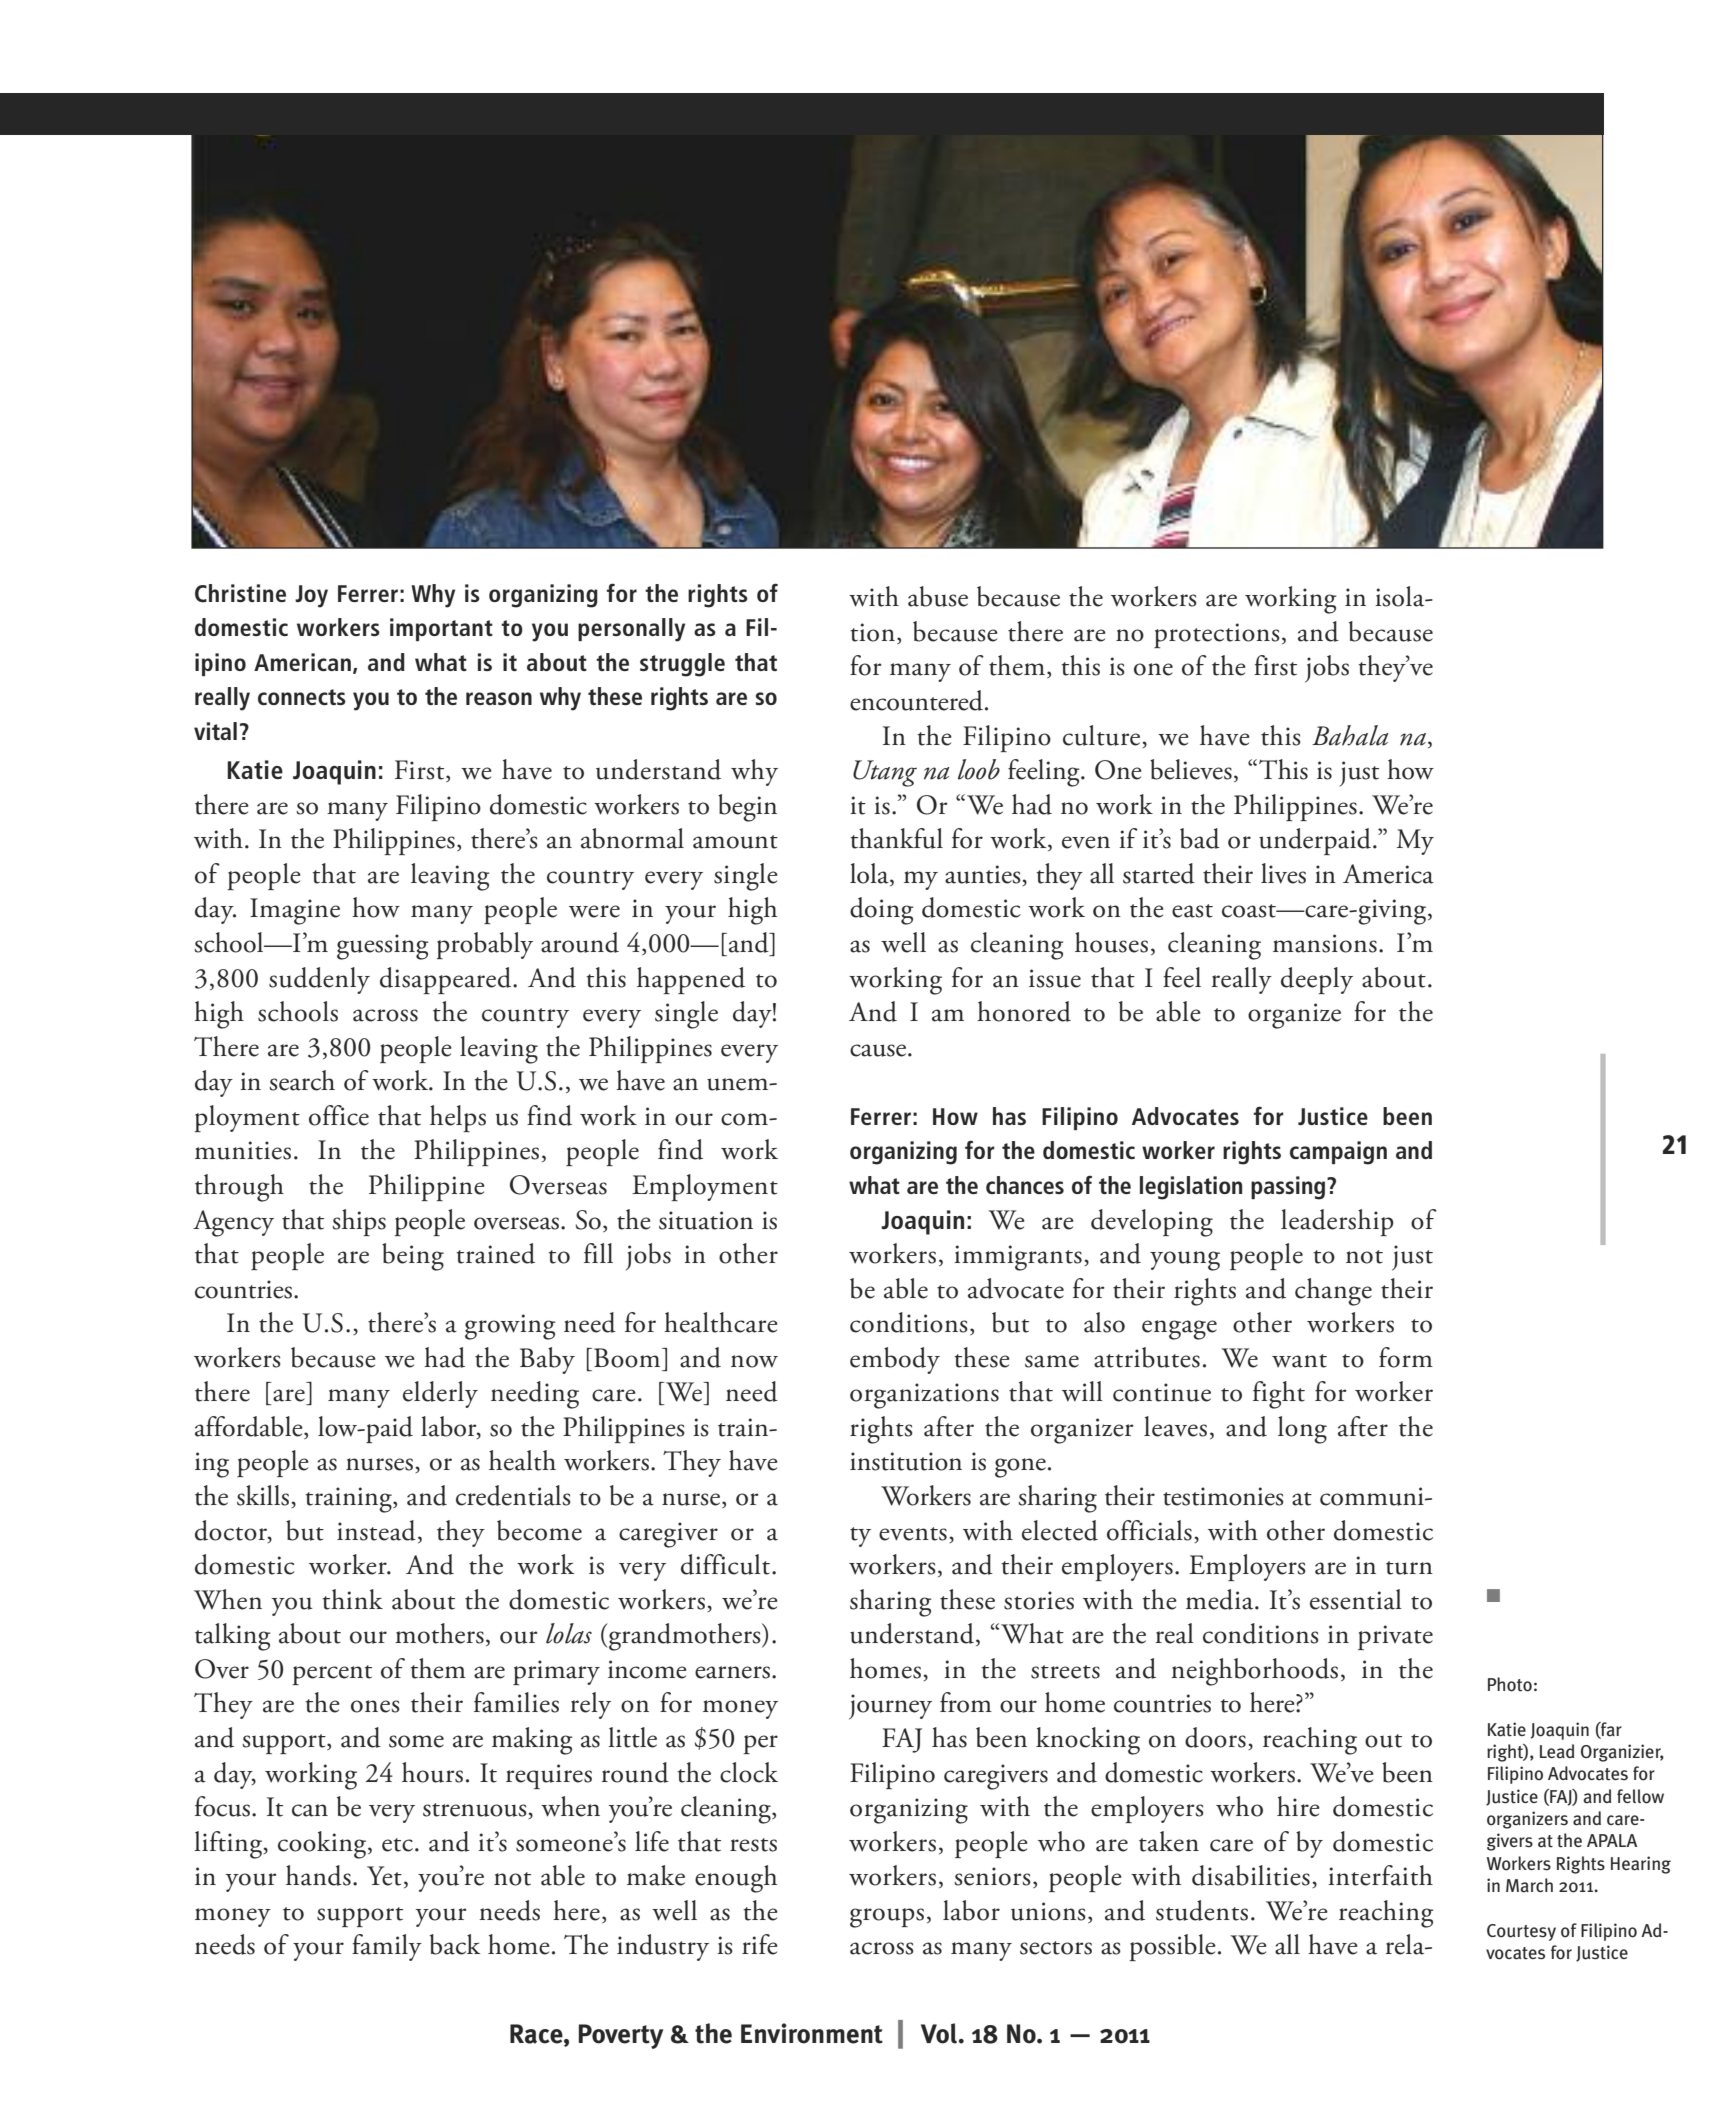 The width and height of the document is (1723, 2106). I want to click on chances, so click(1025, 1185).
